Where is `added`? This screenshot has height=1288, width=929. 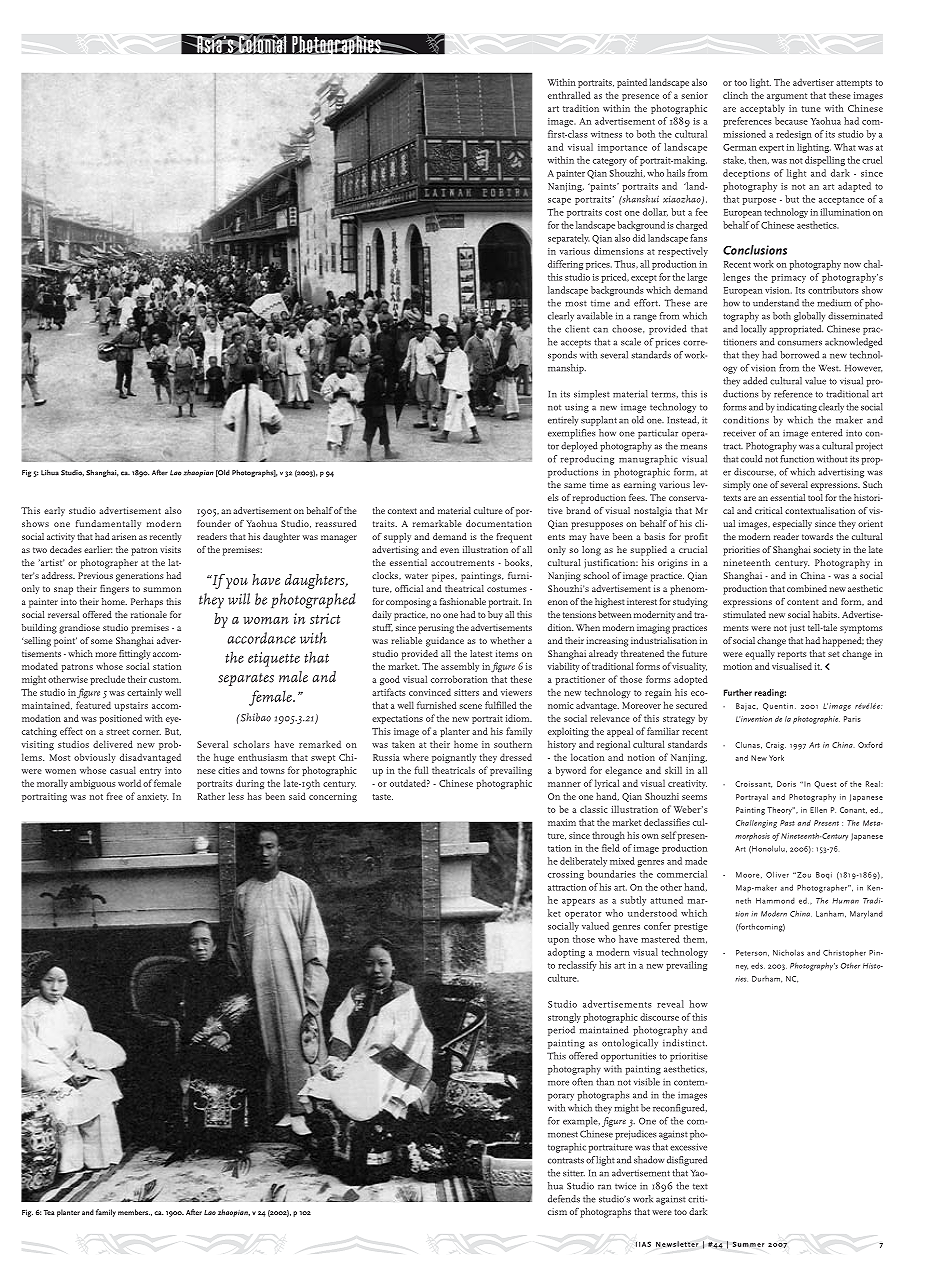
added is located at coordinates (755, 381).
